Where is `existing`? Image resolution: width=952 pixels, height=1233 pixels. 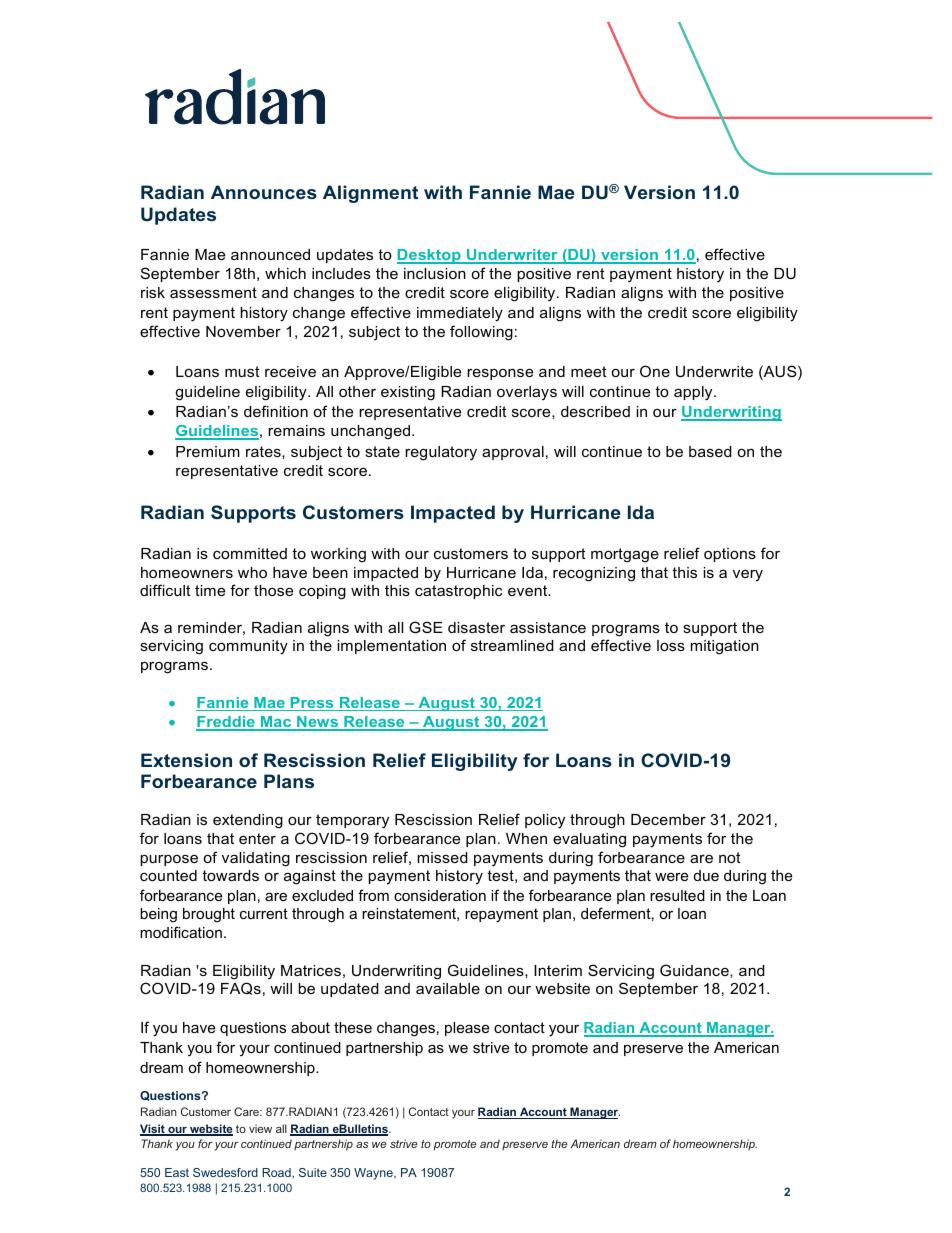 existing is located at coordinates (408, 393).
